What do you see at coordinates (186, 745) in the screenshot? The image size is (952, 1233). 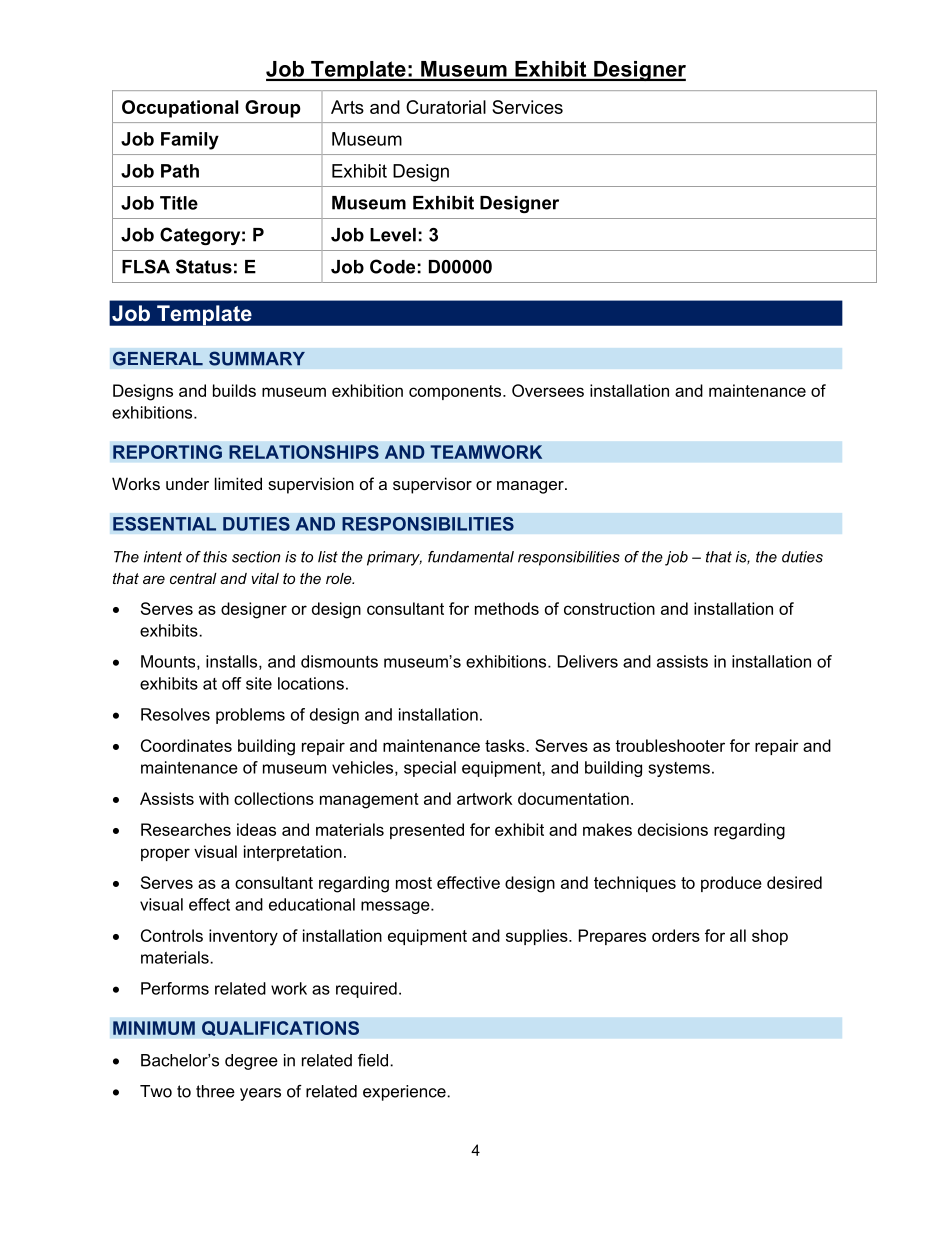 I see `Coordinates` at bounding box center [186, 745].
